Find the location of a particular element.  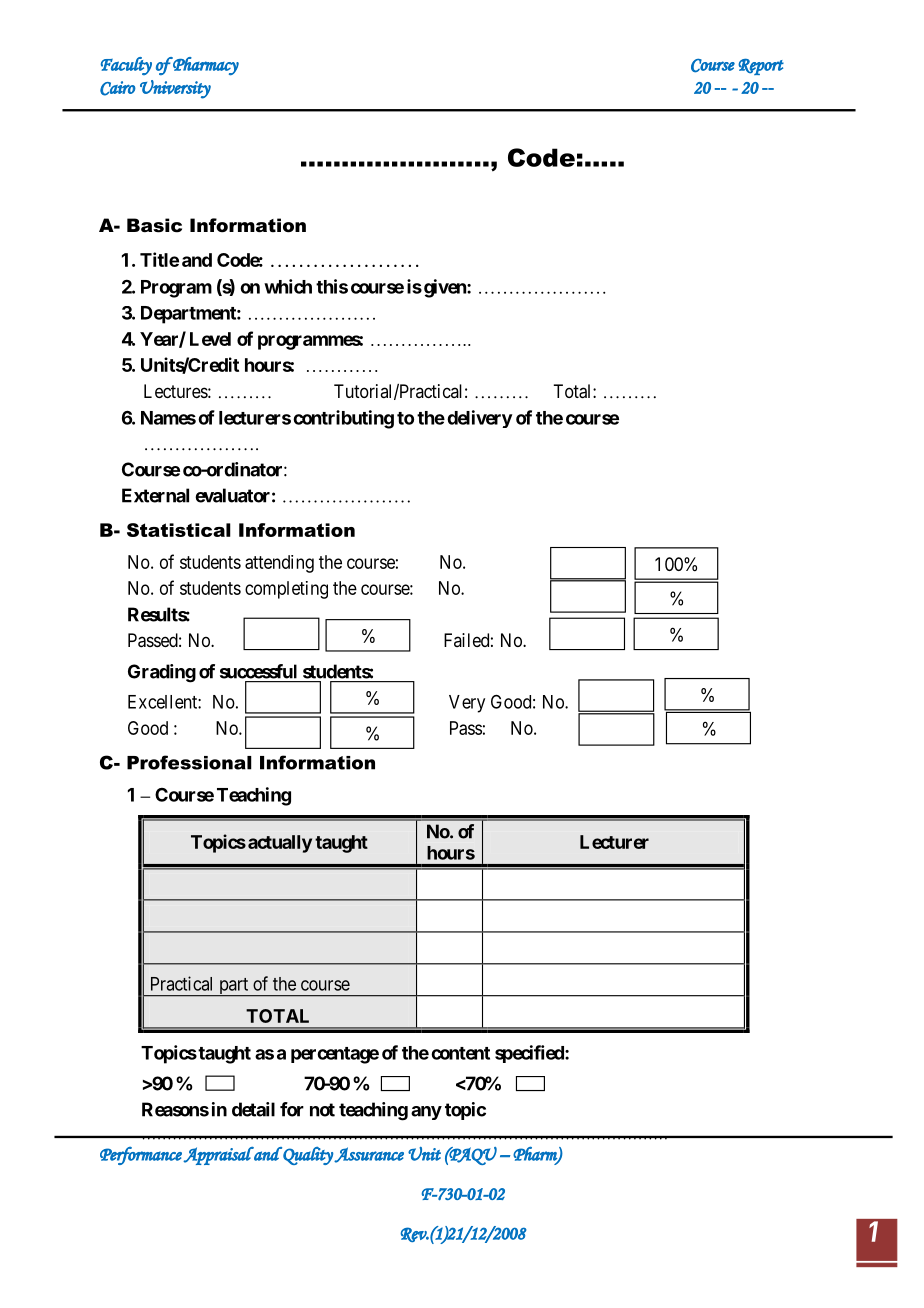

detail is located at coordinates (253, 1109).
